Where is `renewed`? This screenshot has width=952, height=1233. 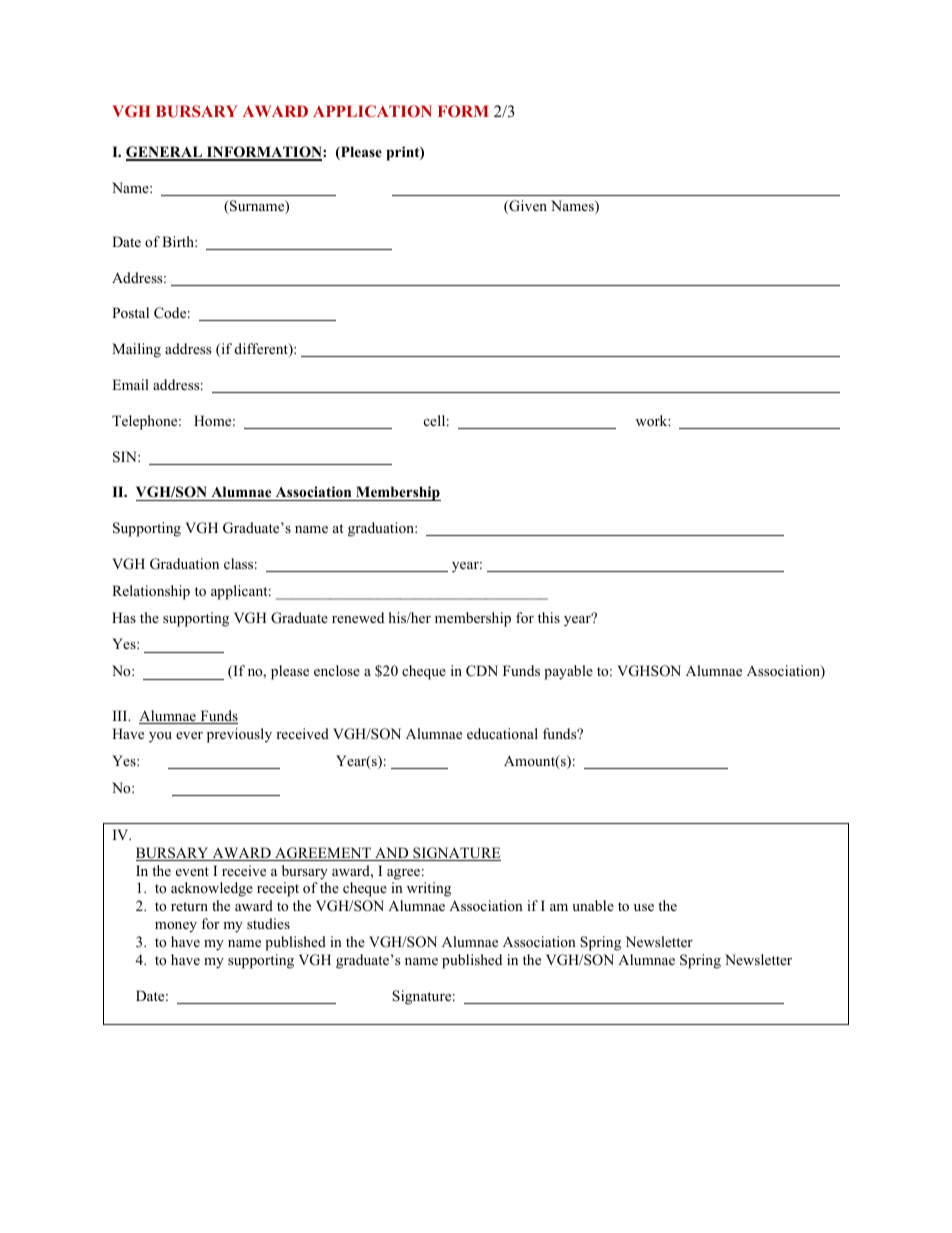 renewed is located at coordinates (358, 617).
